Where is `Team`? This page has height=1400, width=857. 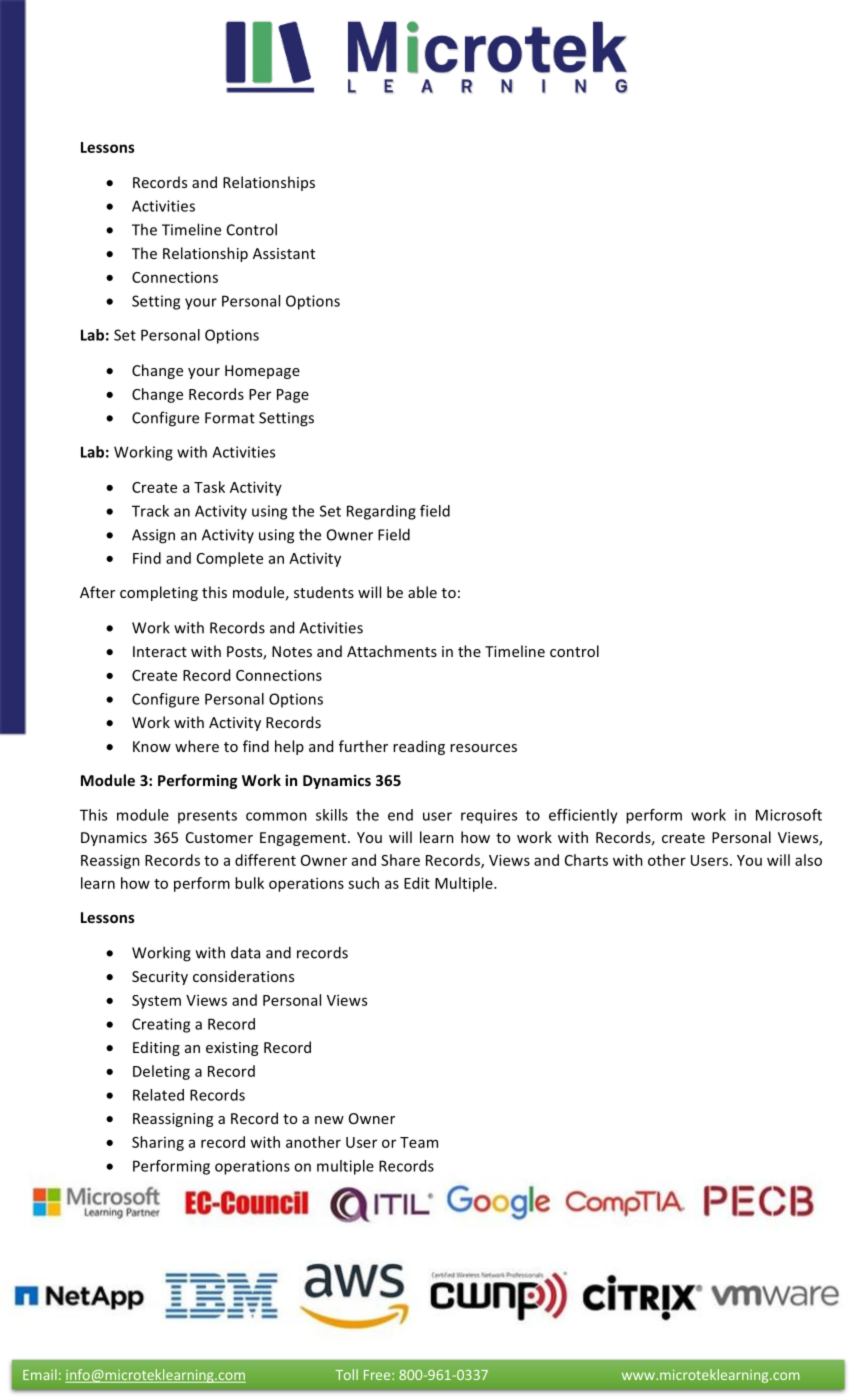
Team is located at coordinates (419, 1142).
